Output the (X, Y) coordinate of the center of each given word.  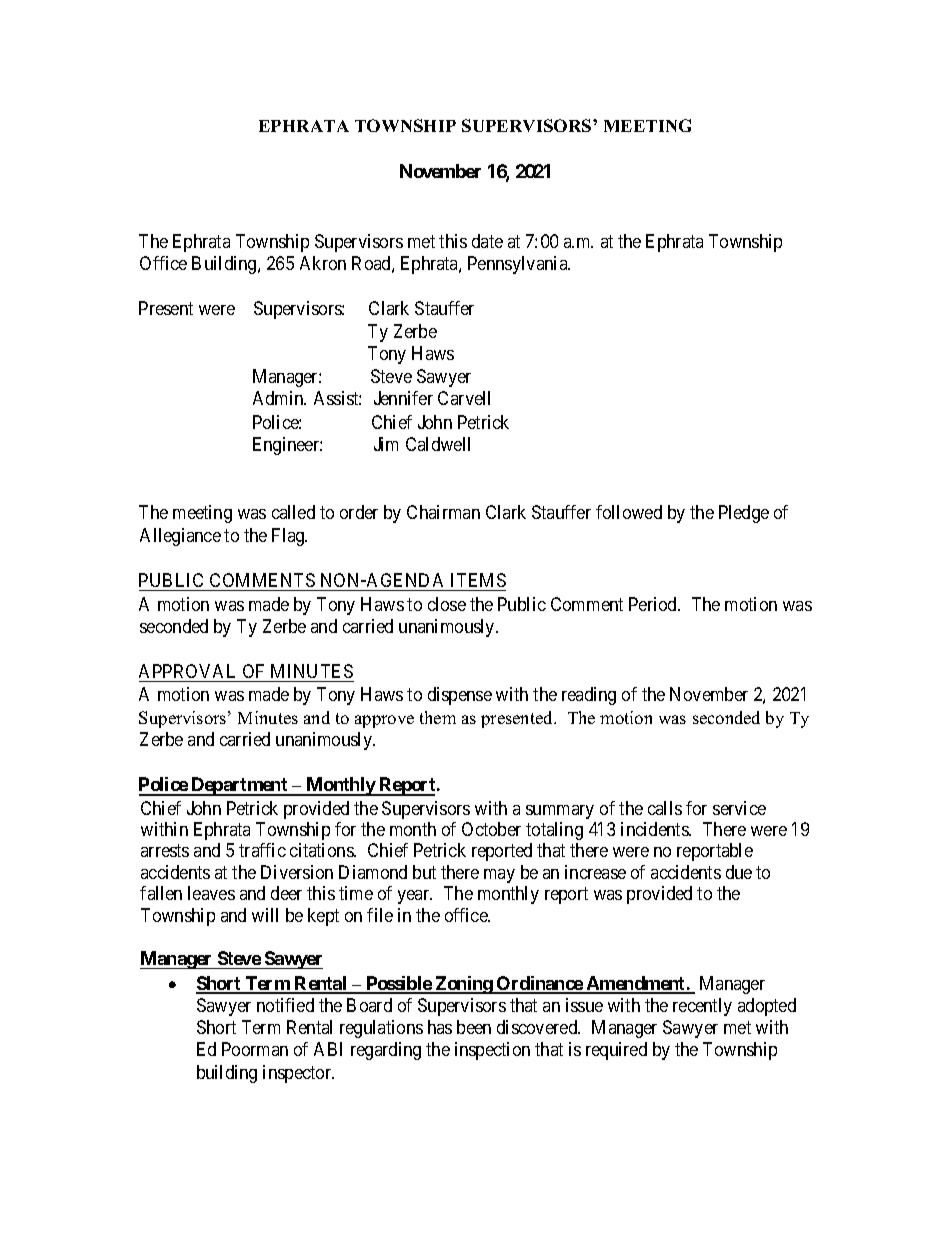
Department (239, 786)
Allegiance (180, 537)
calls (665, 808)
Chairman (443, 512)
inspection (492, 1051)
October (491, 829)
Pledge (744, 514)
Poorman (255, 1049)
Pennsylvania (519, 265)
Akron (323, 263)
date (487, 241)
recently (702, 1007)
